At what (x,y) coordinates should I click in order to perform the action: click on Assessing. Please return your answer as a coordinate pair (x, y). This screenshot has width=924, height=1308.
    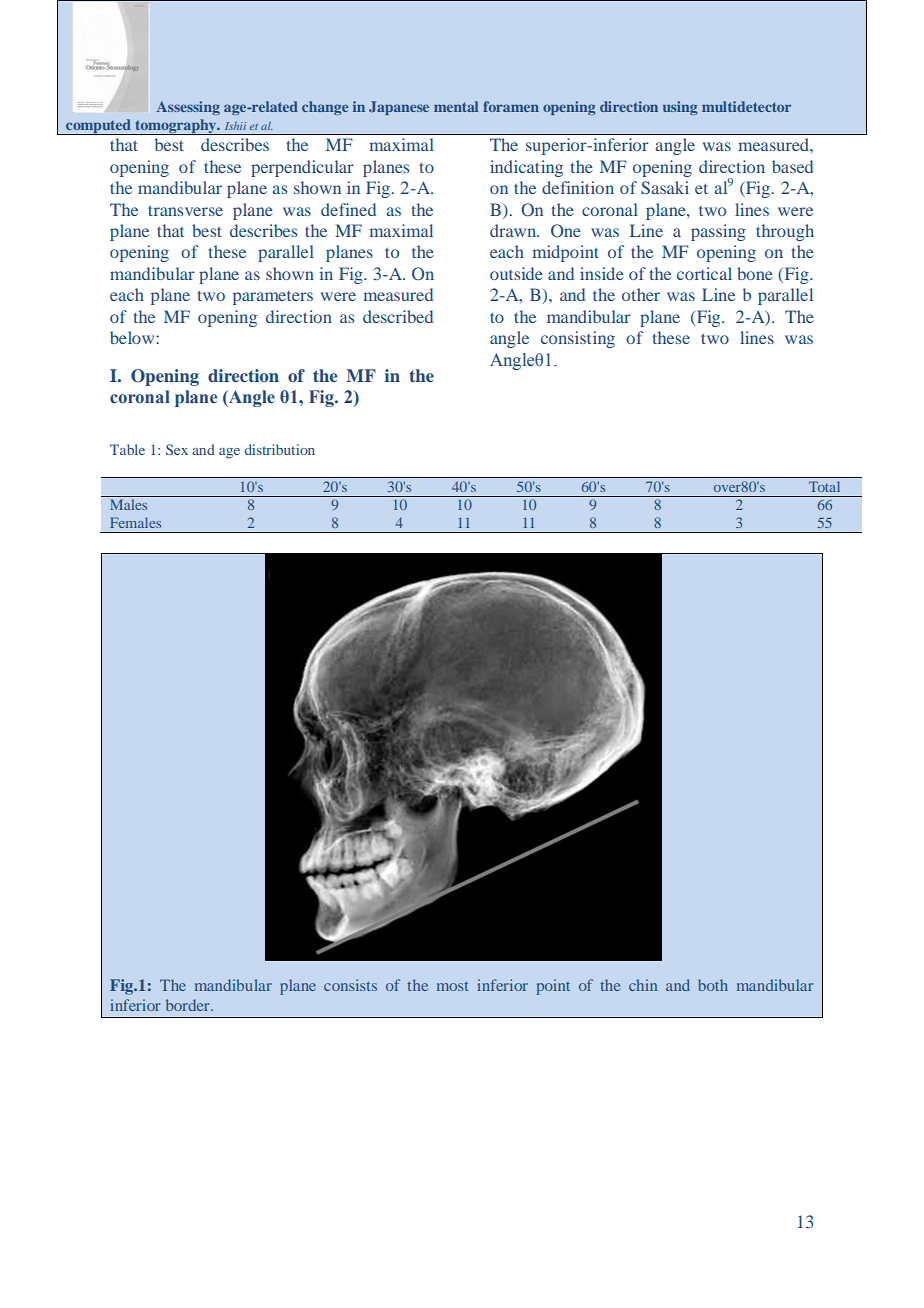
    Looking at the image, I should click on (188, 108).
